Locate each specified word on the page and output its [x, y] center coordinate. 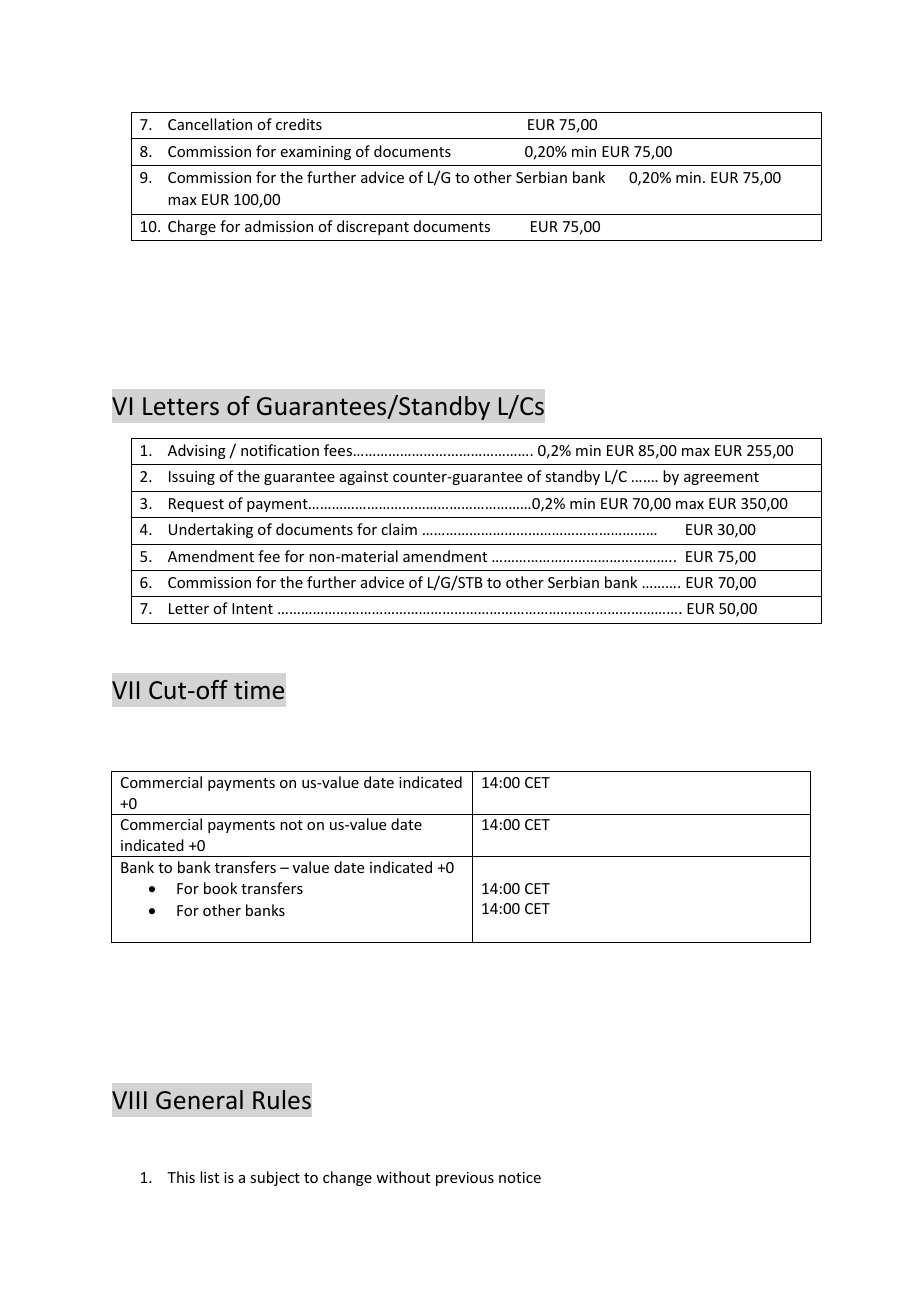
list [209, 1177]
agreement [721, 478]
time [259, 690]
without [403, 1177]
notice [520, 1177]
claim [399, 529]
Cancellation [210, 124]
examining [316, 153]
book [220, 888]
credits [299, 124]
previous [465, 1179]
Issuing [192, 478]
